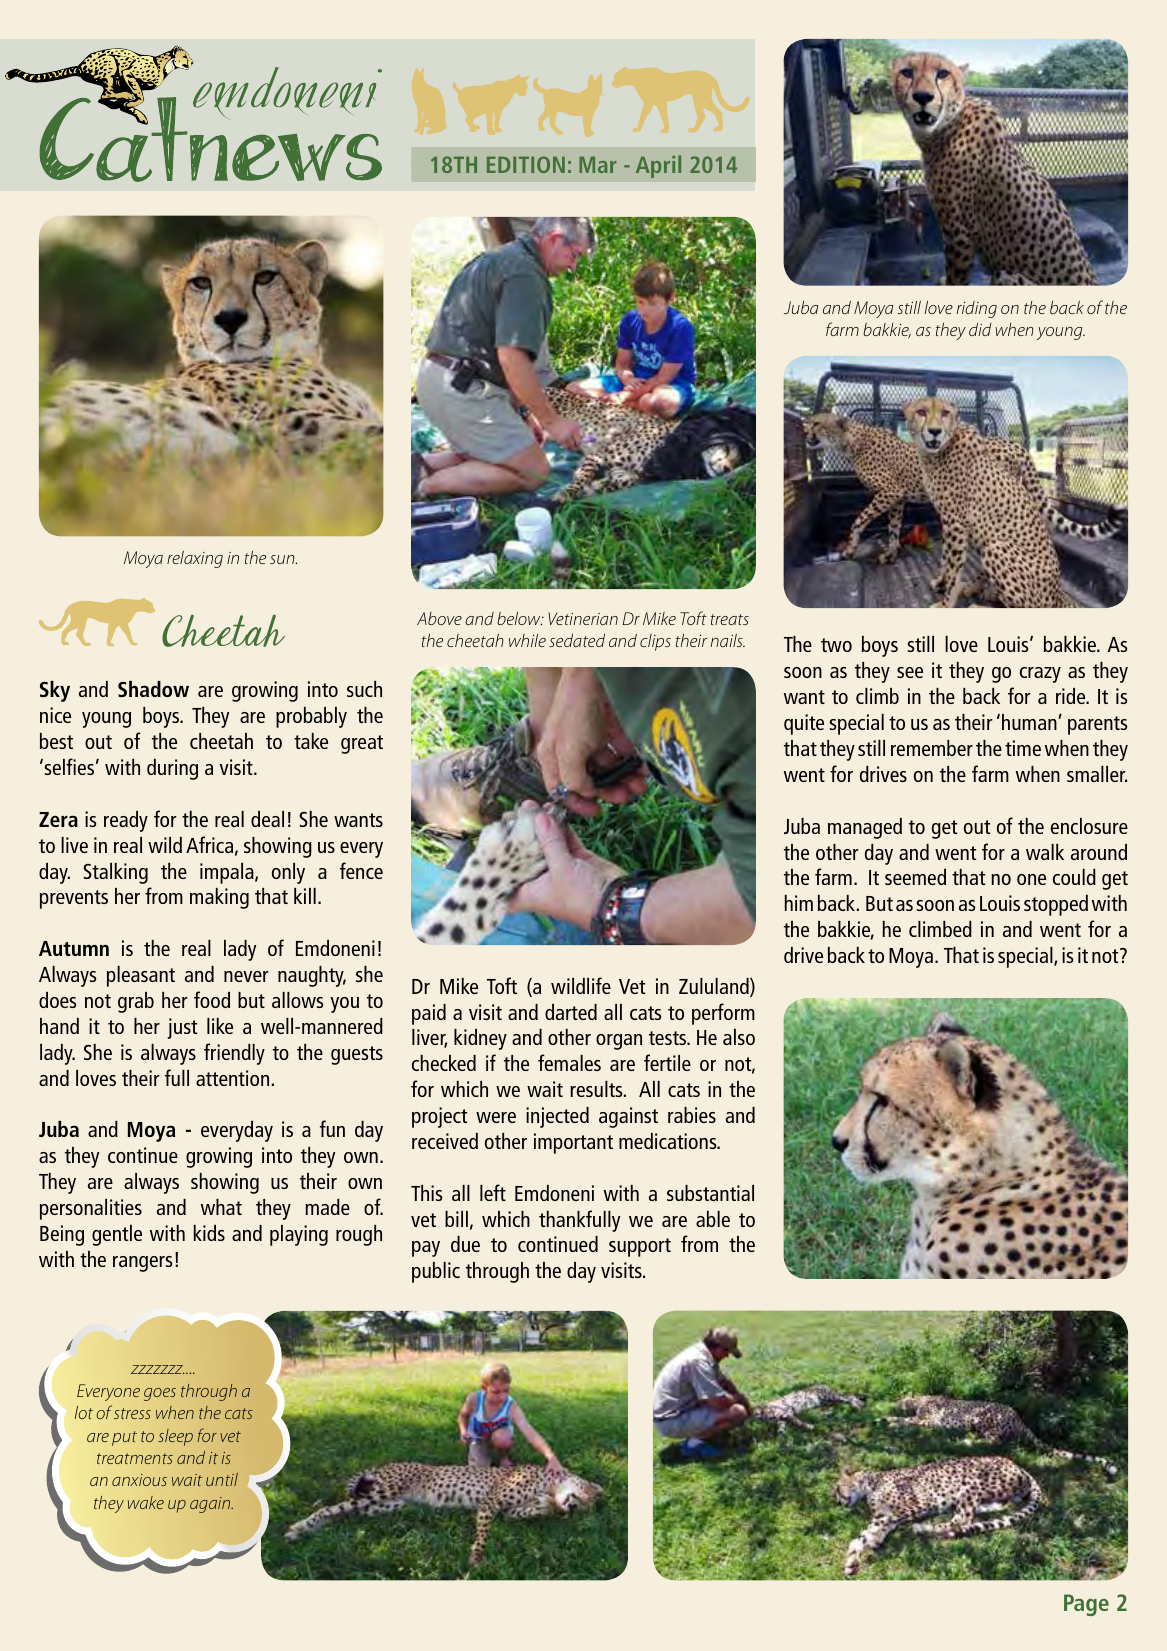 Image resolution: width=1167 pixels, height=1651 pixels. Describe the element at coordinates (597, 165) in the image. I see `Mar` at that location.
